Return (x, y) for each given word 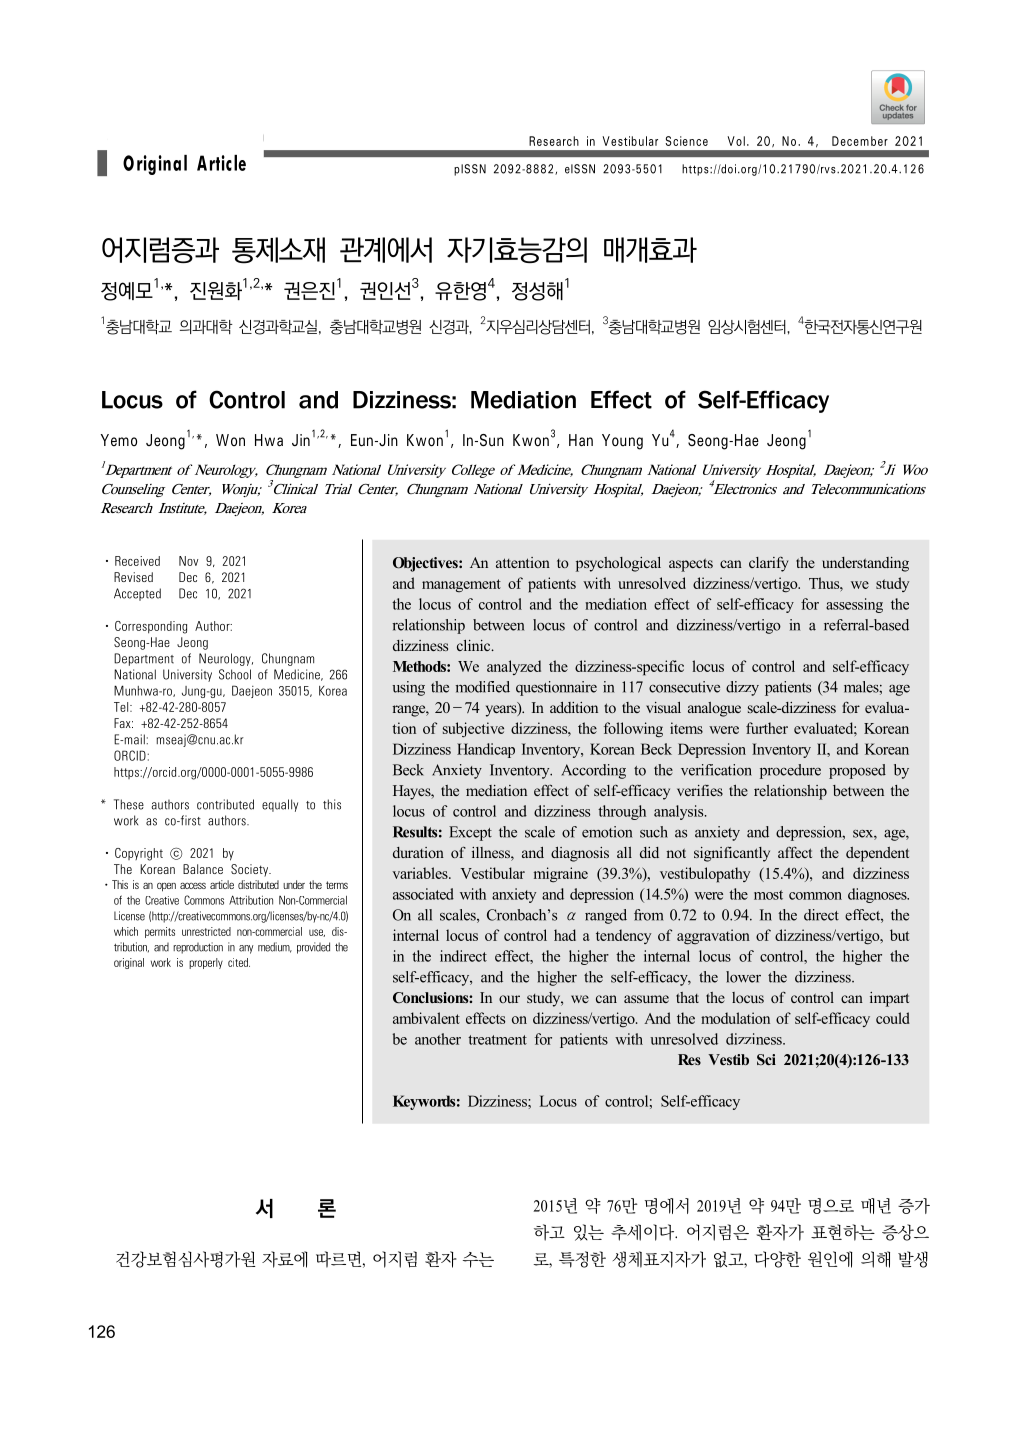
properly (206, 963)
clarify (768, 564)
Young (622, 442)
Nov (188, 561)
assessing (854, 605)
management (461, 585)
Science (686, 141)
